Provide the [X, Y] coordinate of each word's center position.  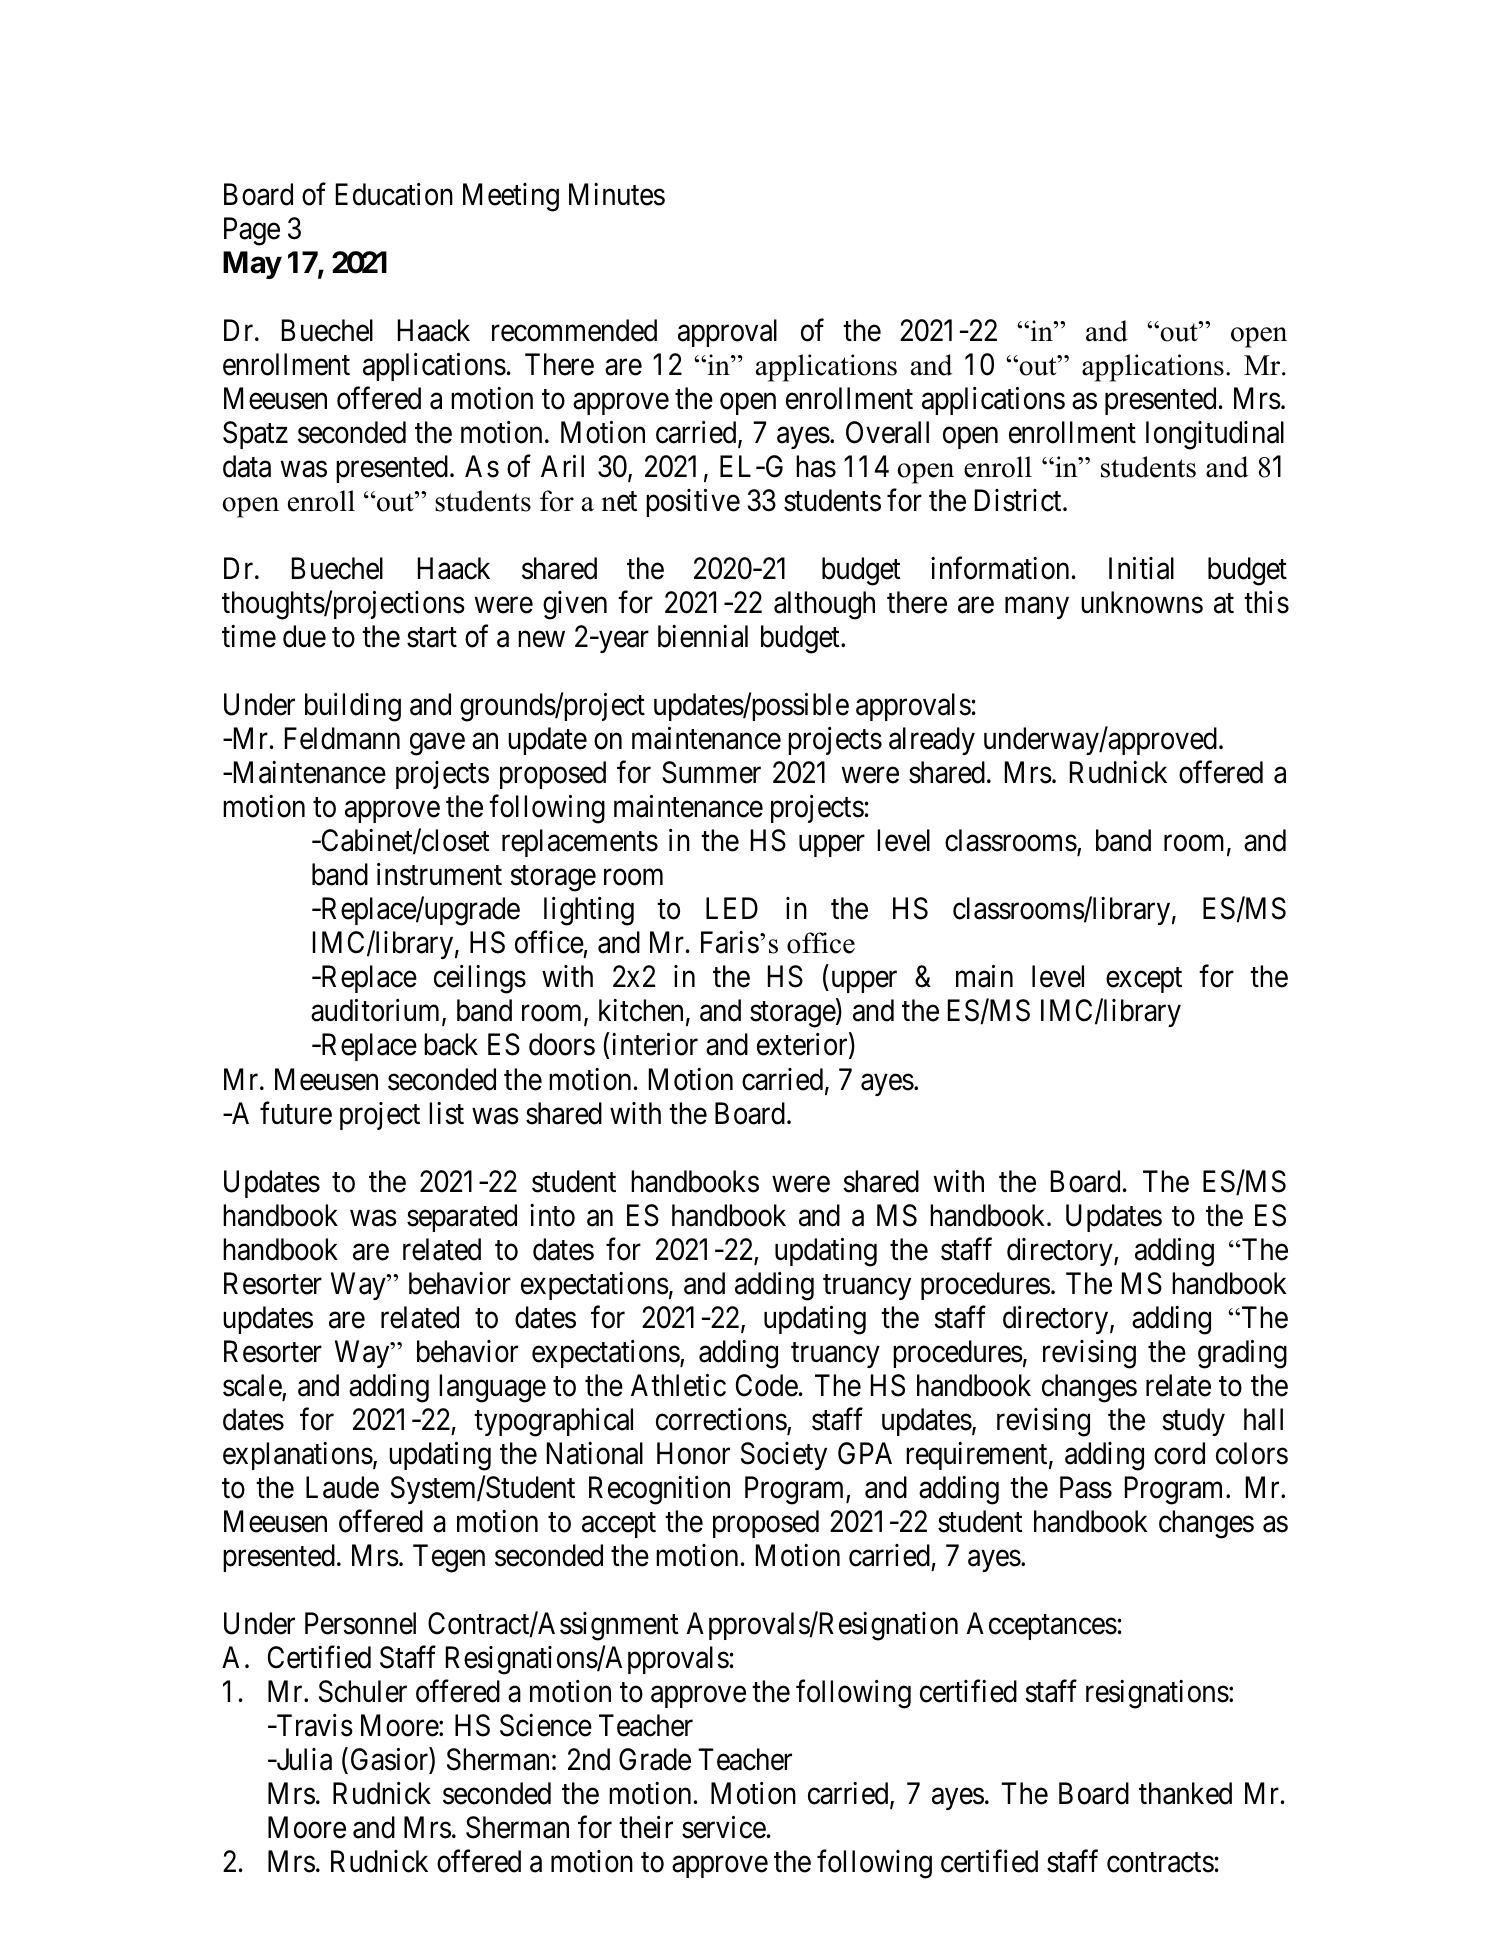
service [724, 1827]
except [1144, 980]
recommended [574, 330]
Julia [303, 1759]
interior [655, 1044]
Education [394, 194]
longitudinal [1215, 435]
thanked [1185, 1793]
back [451, 1044]
